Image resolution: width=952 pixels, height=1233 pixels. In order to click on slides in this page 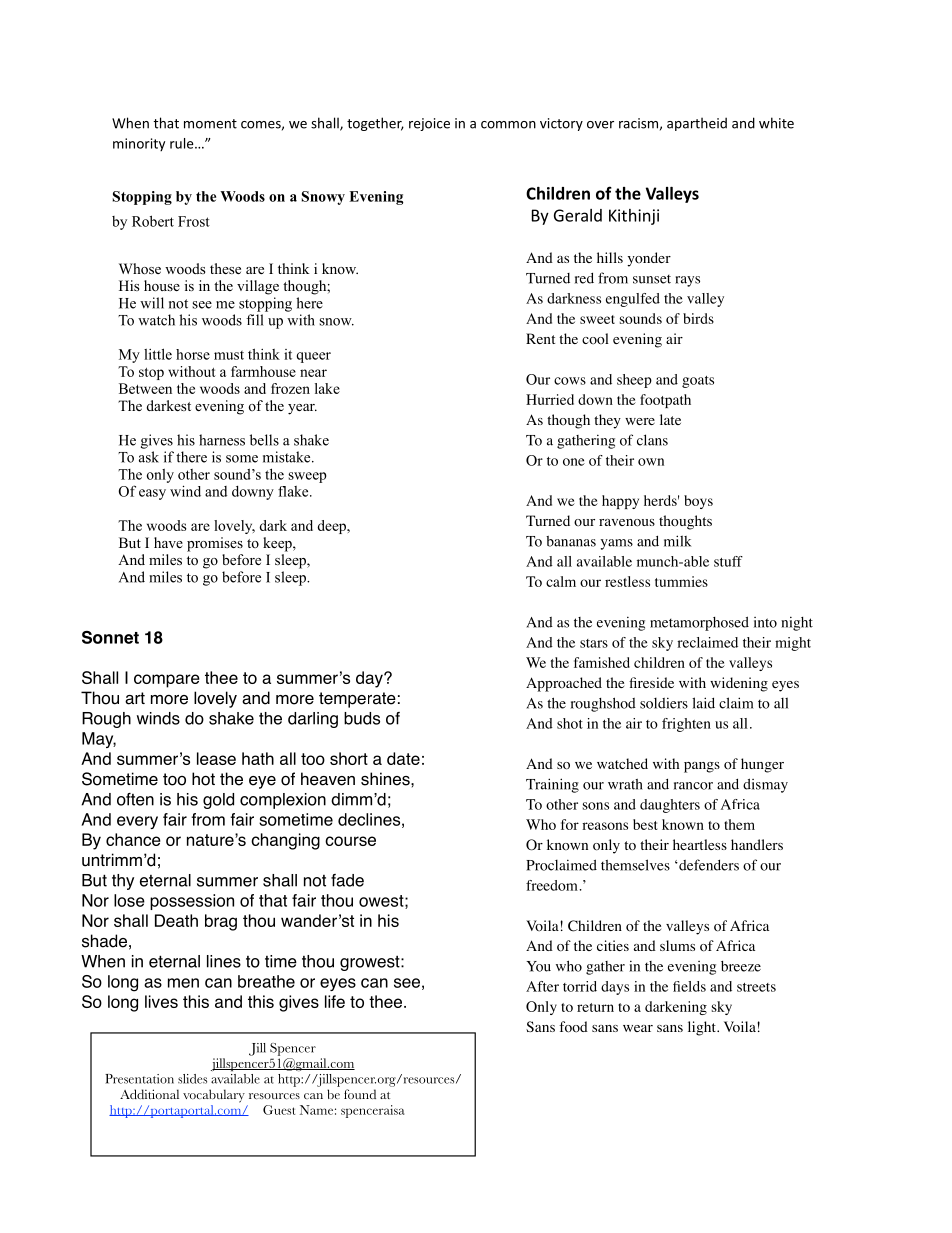, I will do `click(192, 1079)`.
